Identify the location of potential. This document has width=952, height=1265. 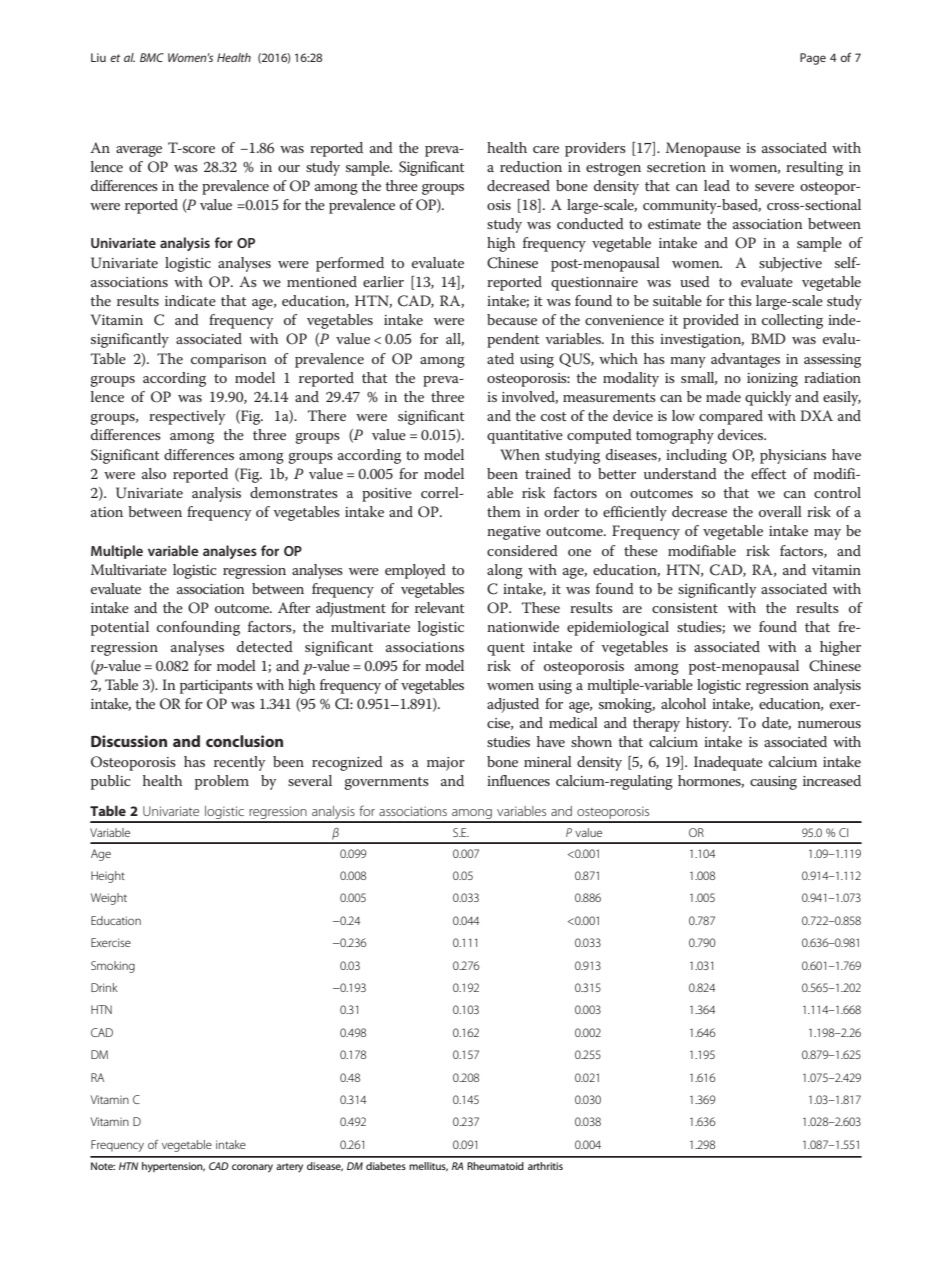
(120, 628).
